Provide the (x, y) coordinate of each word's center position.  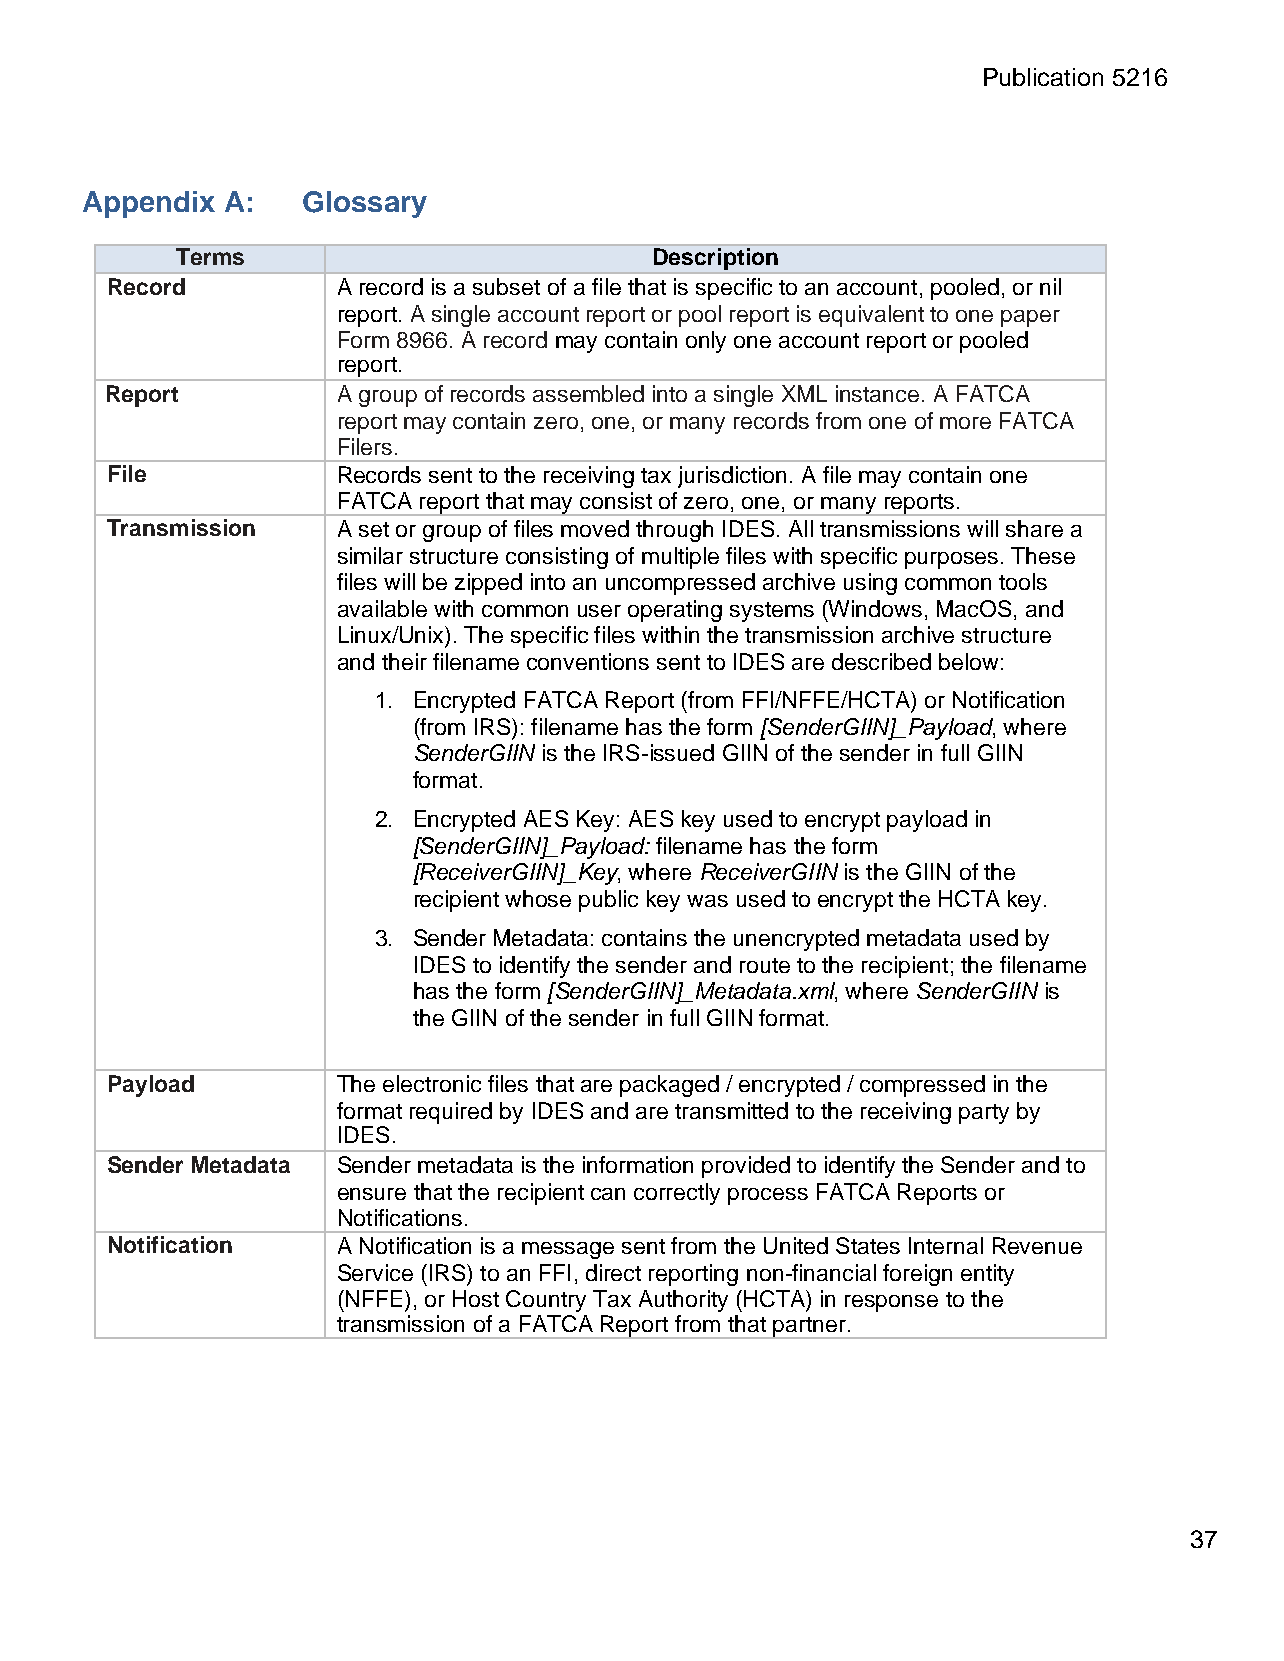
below (968, 661)
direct (613, 1272)
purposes (951, 560)
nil (1050, 286)
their (404, 661)
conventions (588, 661)
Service (375, 1272)
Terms (210, 256)
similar (370, 555)
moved (595, 528)
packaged (669, 1086)
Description (716, 259)
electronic (432, 1083)
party (984, 1114)
